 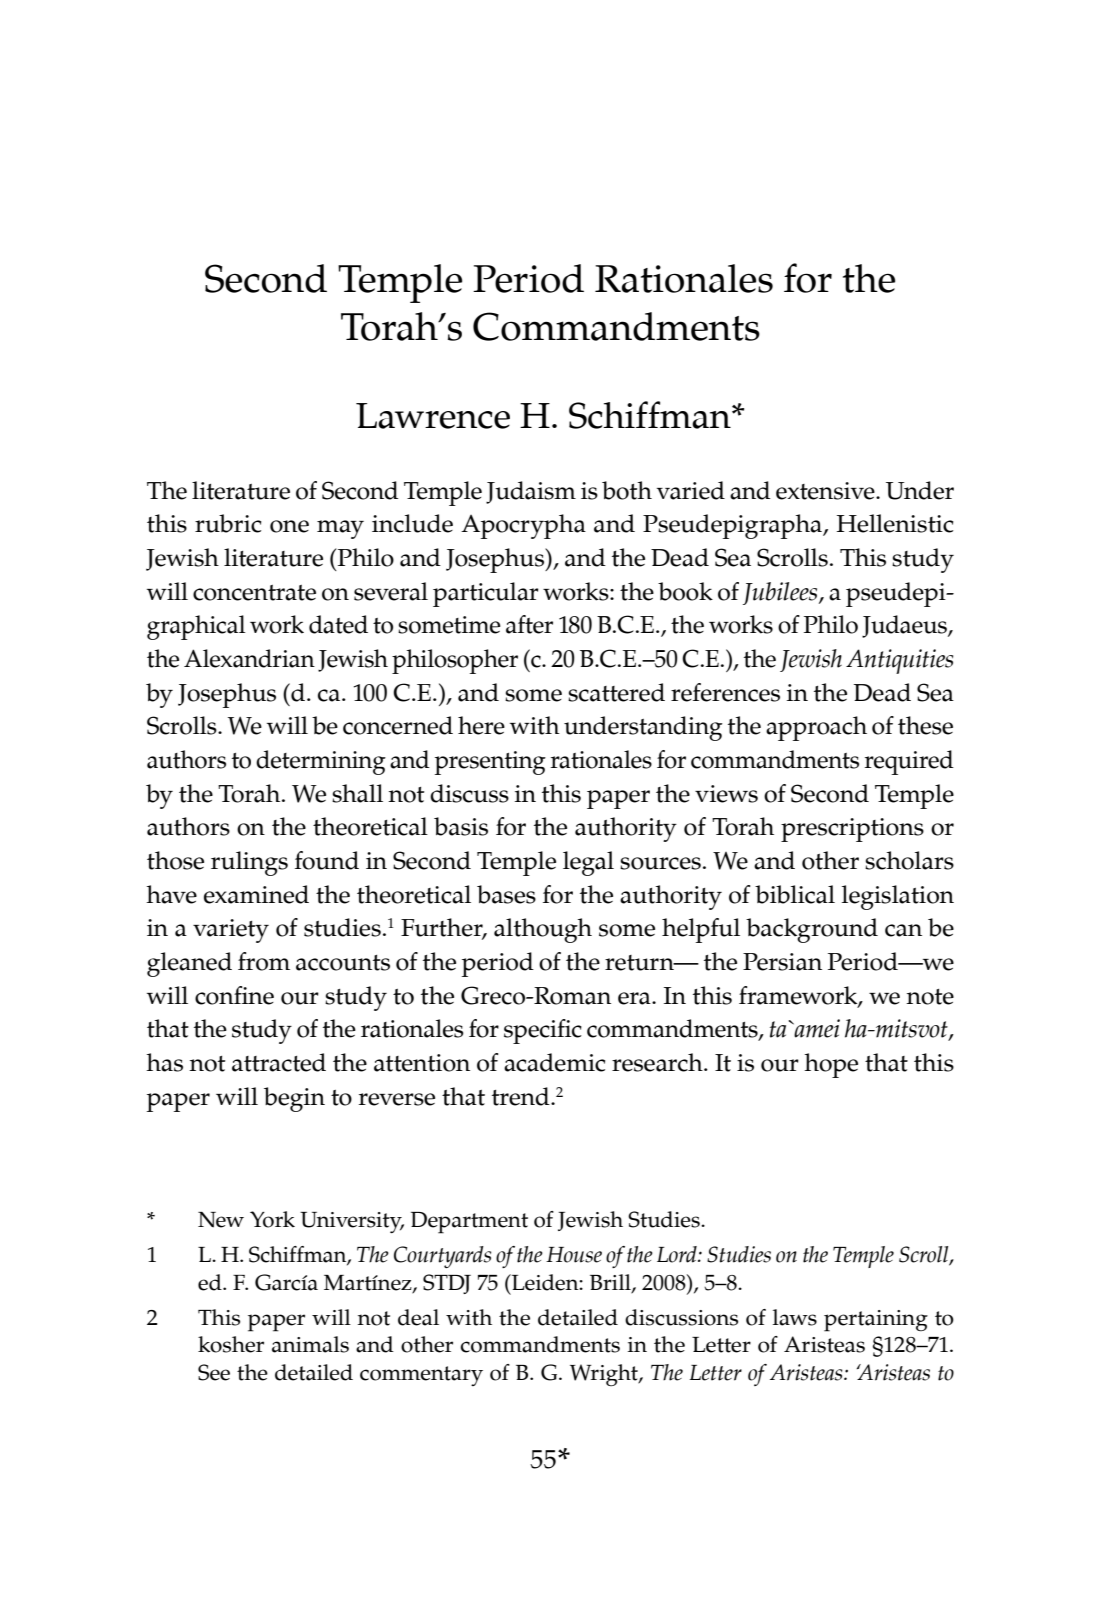 What do you see at coordinates (506, 894) in the page?
I see `bases` at bounding box center [506, 894].
